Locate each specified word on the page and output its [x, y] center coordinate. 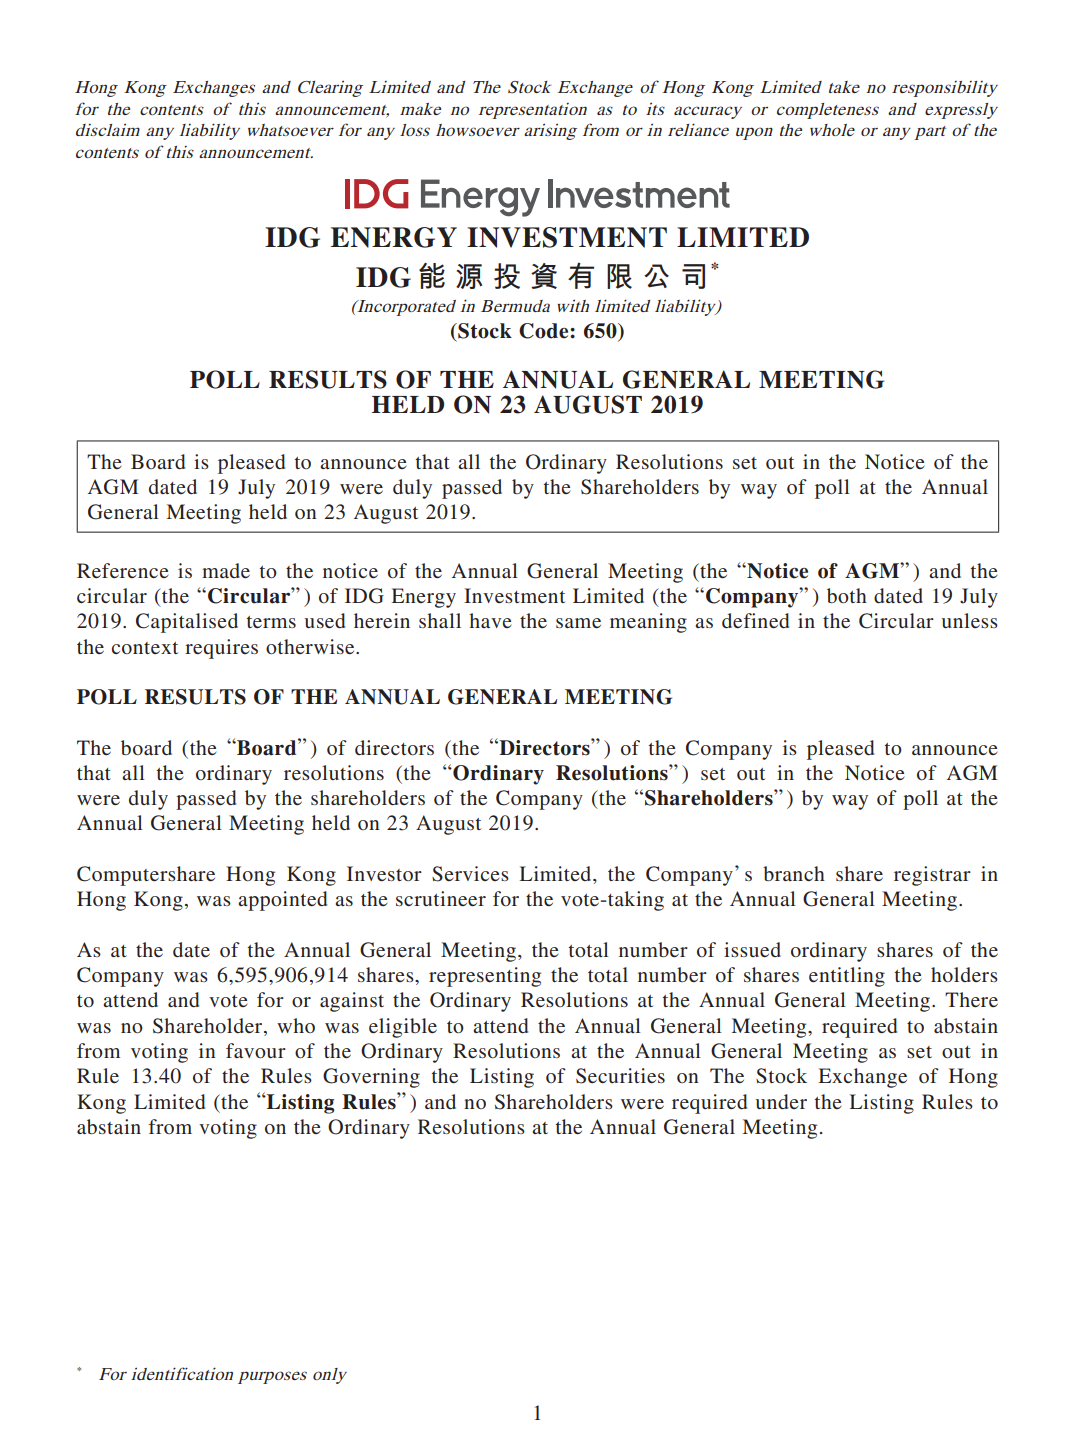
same [578, 623]
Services [470, 874]
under [781, 1101]
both [847, 595]
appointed [282, 901]
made [226, 570]
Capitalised [187, 623]
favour [256, 1050]
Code [545, 331]
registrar [932, 876]
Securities [620, 1076]
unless [970, 620]
